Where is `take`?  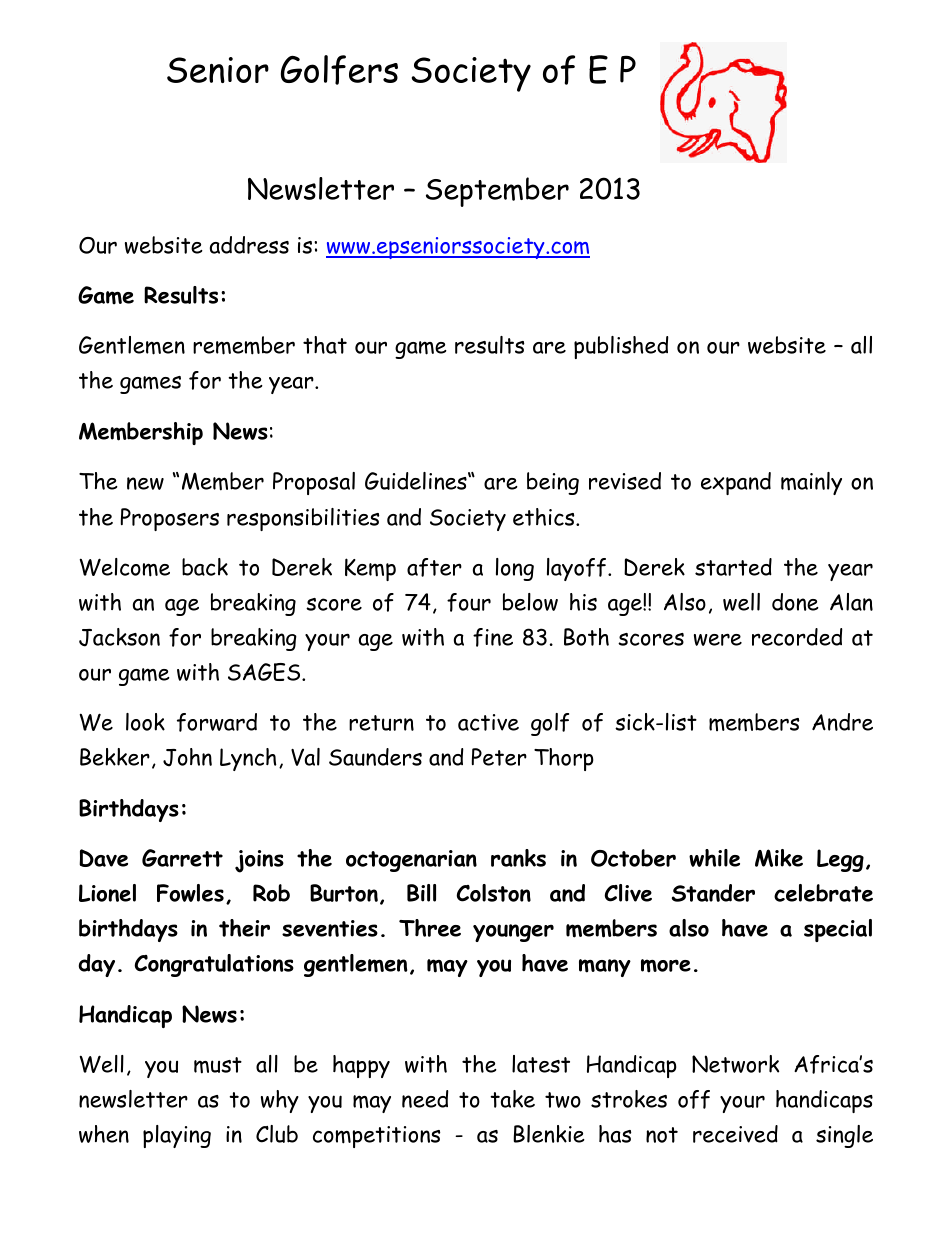
take is located at coordinates (512, 1099).
